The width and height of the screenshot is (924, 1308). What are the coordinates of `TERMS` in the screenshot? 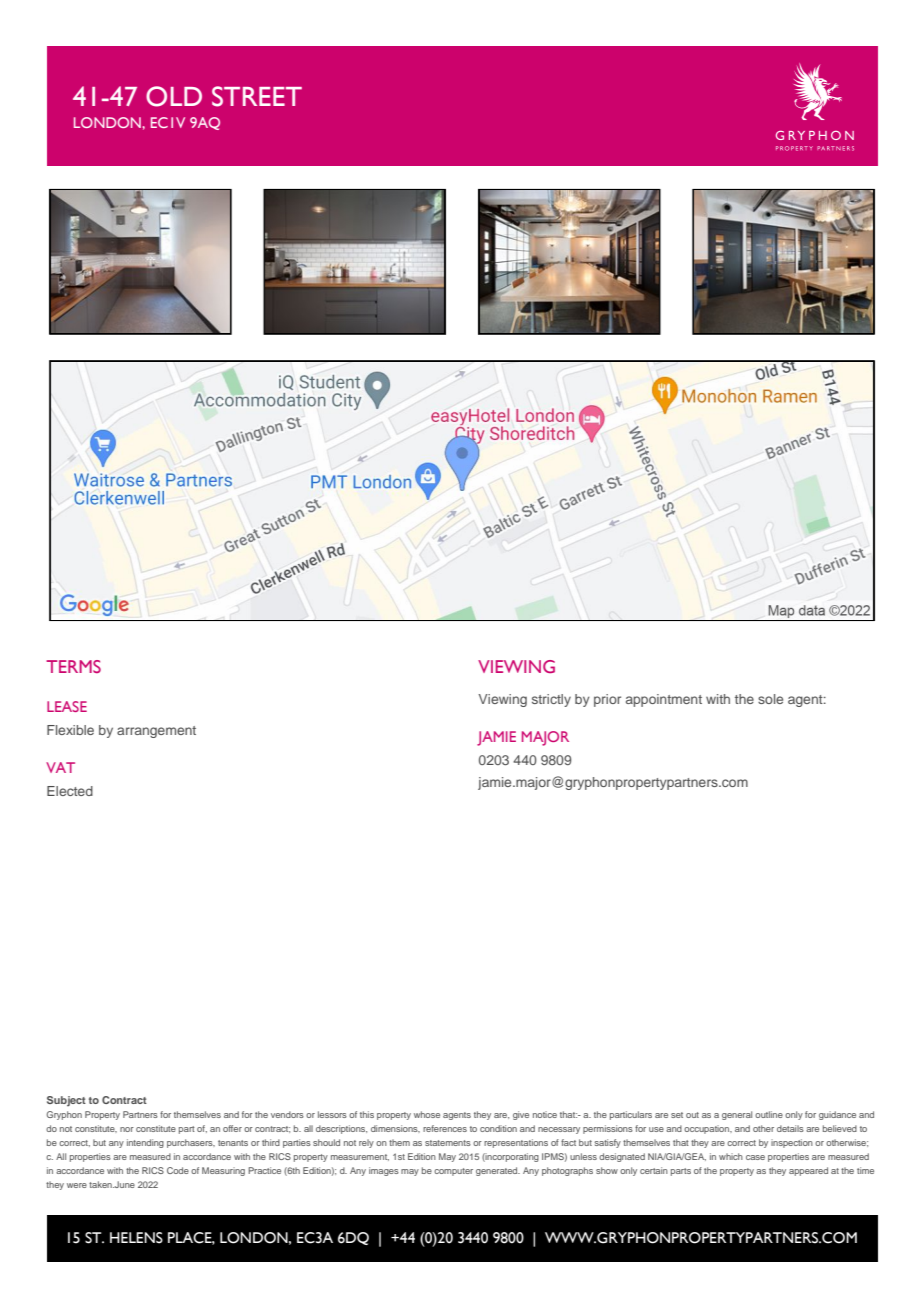 It's located at (73, 666).
